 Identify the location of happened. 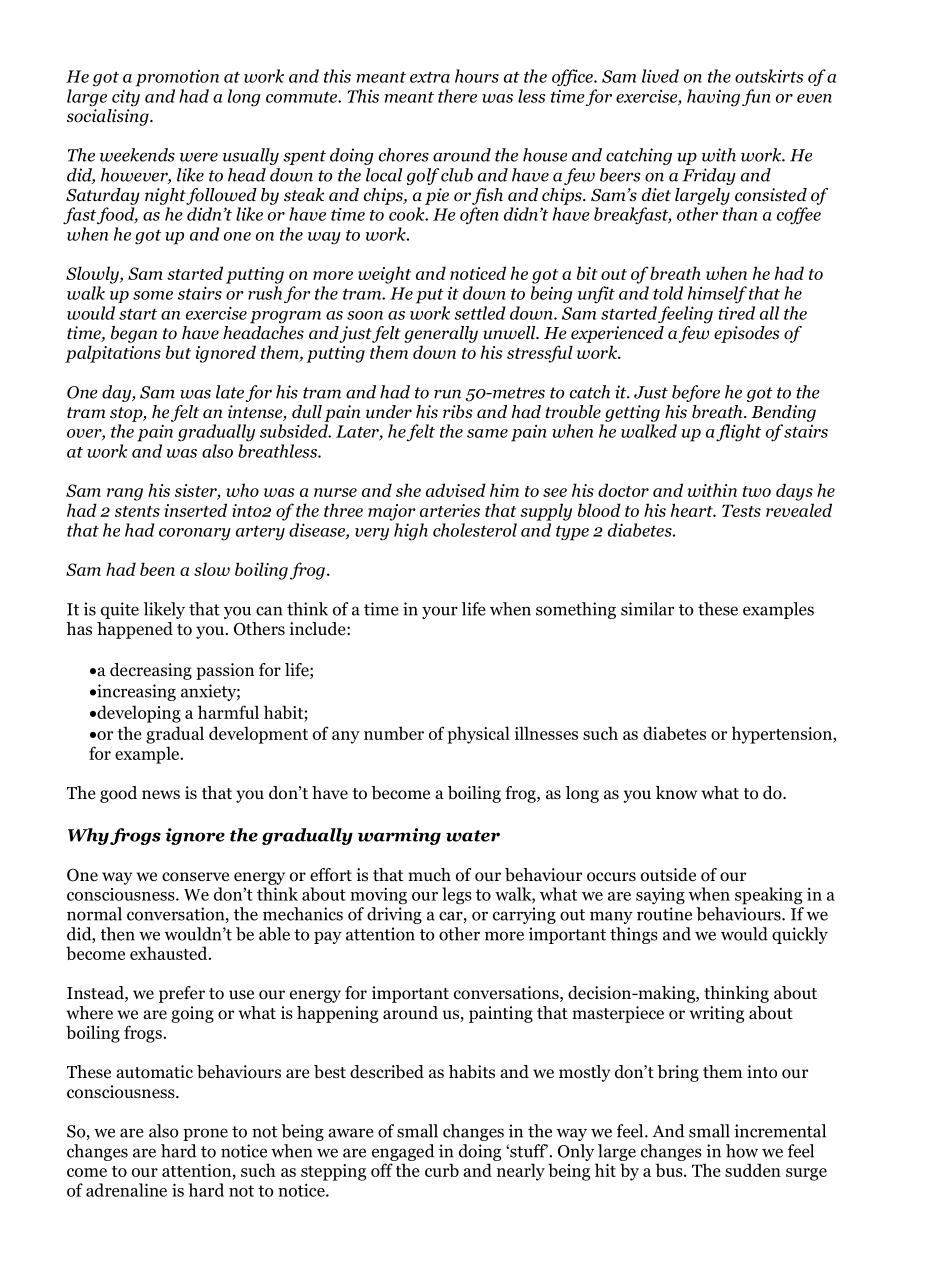
(135, 630).
